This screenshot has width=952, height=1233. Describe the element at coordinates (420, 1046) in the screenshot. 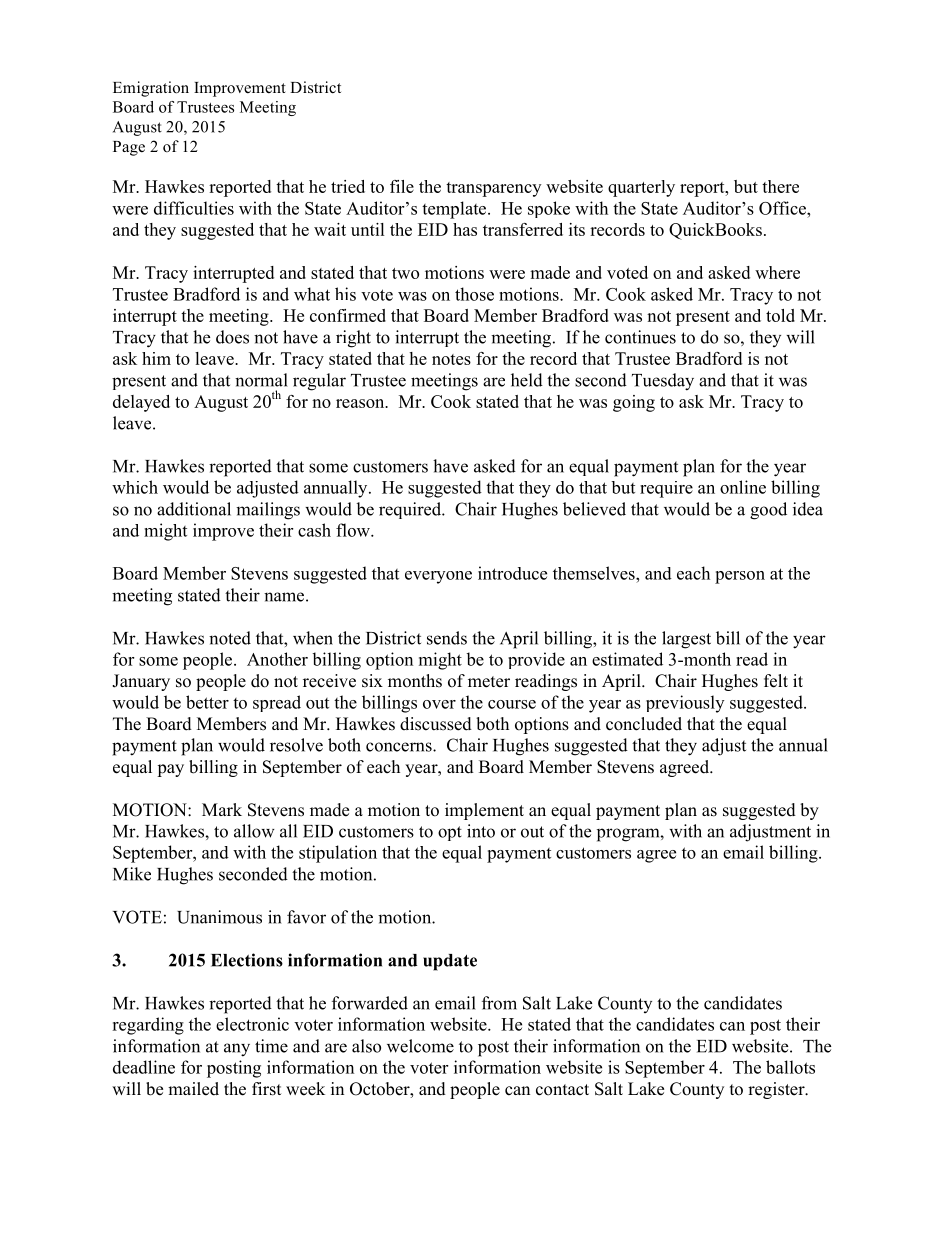

I see `welcome` at that location.
